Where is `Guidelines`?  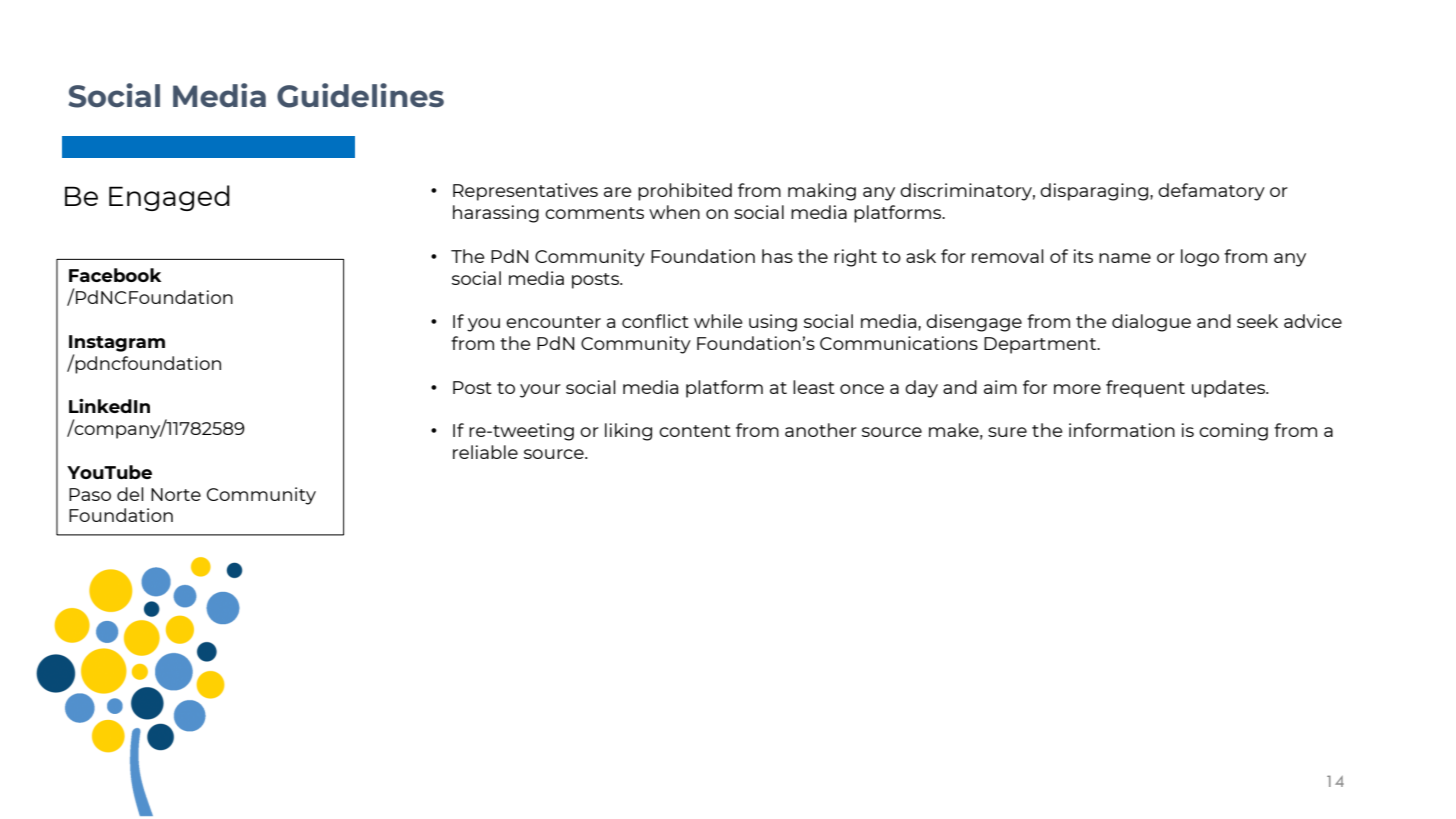 Guidelines is located at coordinates (360, 95).
